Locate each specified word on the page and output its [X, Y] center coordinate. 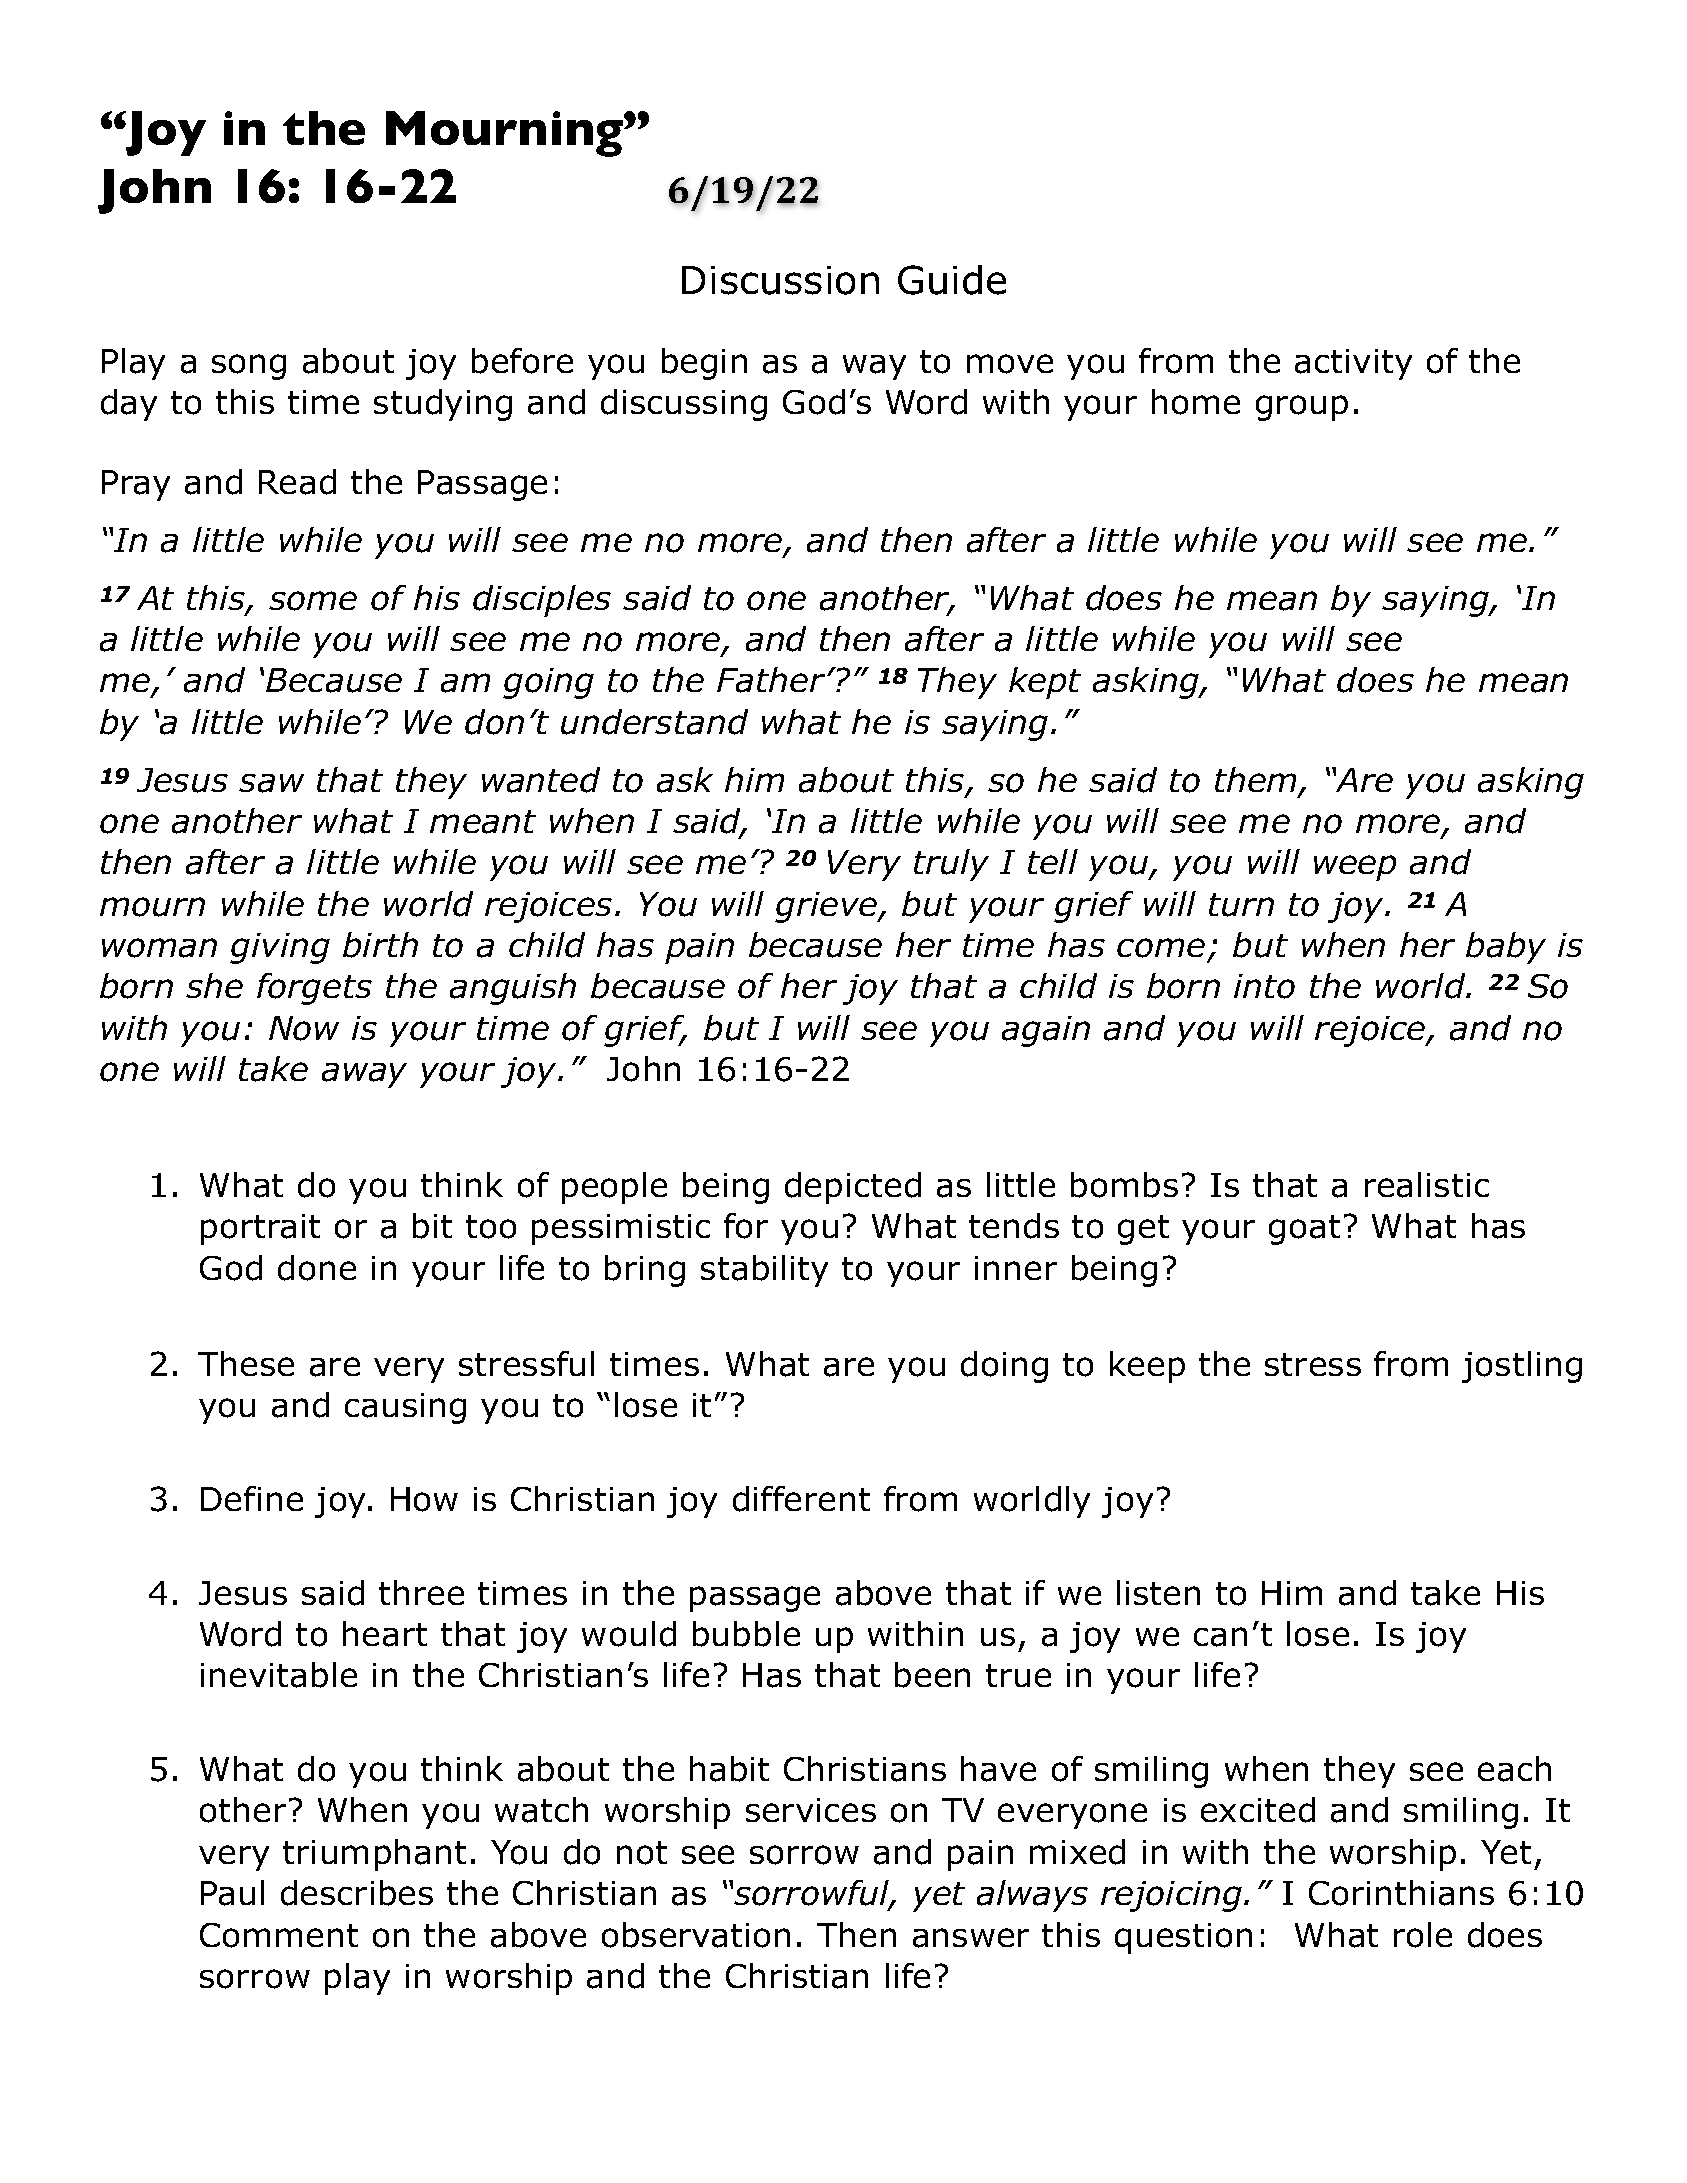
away [364, 1075]
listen [1158, 1592]
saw [271, 783]
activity [1353, 364]
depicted [853, 1188]
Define [252, 1498]
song [249, 367]
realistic [1427, 1185]
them [1255, 779]
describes [357, 1893]
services [811, 1810]
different [801, 1499]
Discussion [780, 280]
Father [772, 680]
